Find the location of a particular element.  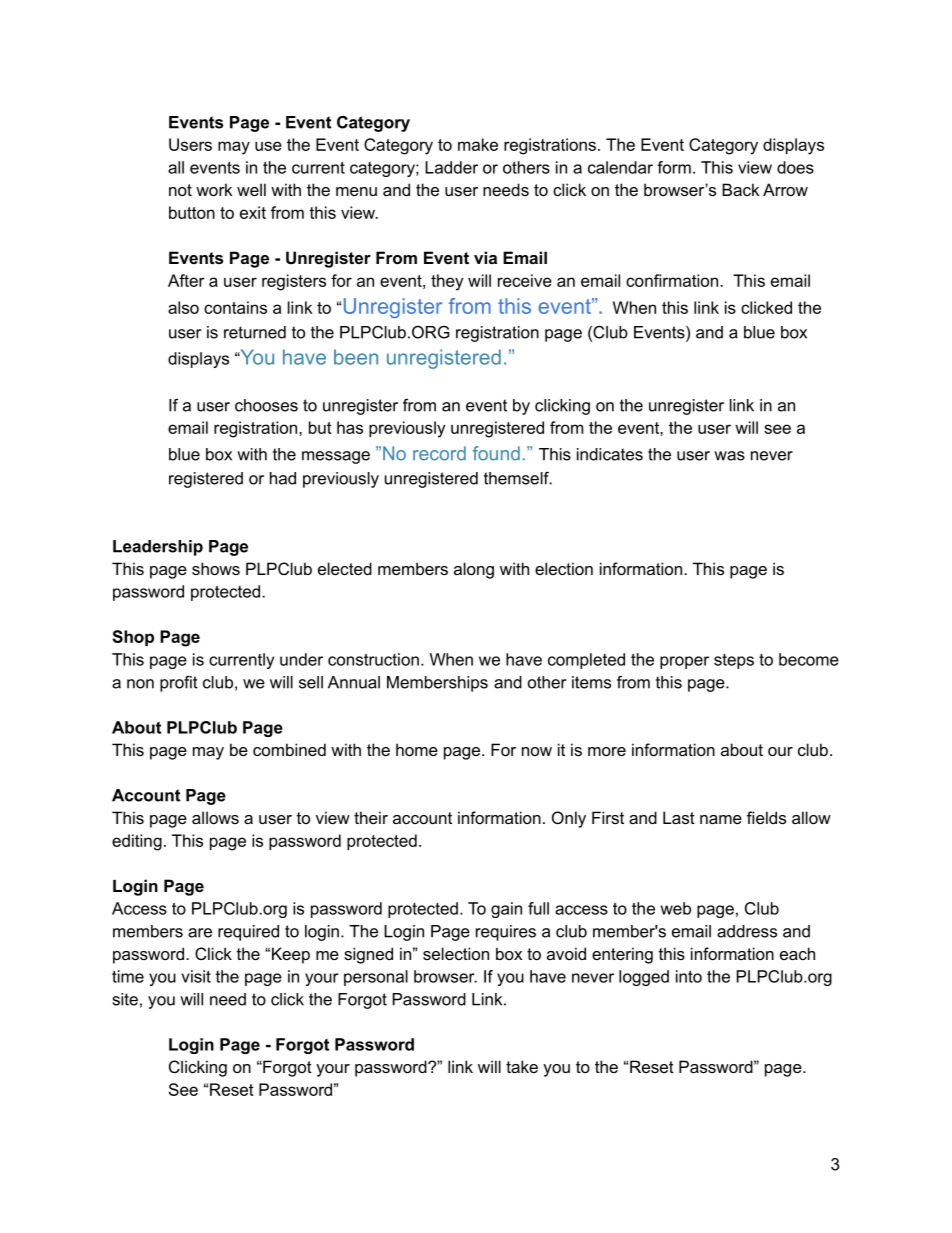

record is located at coordinates (439, 453).
